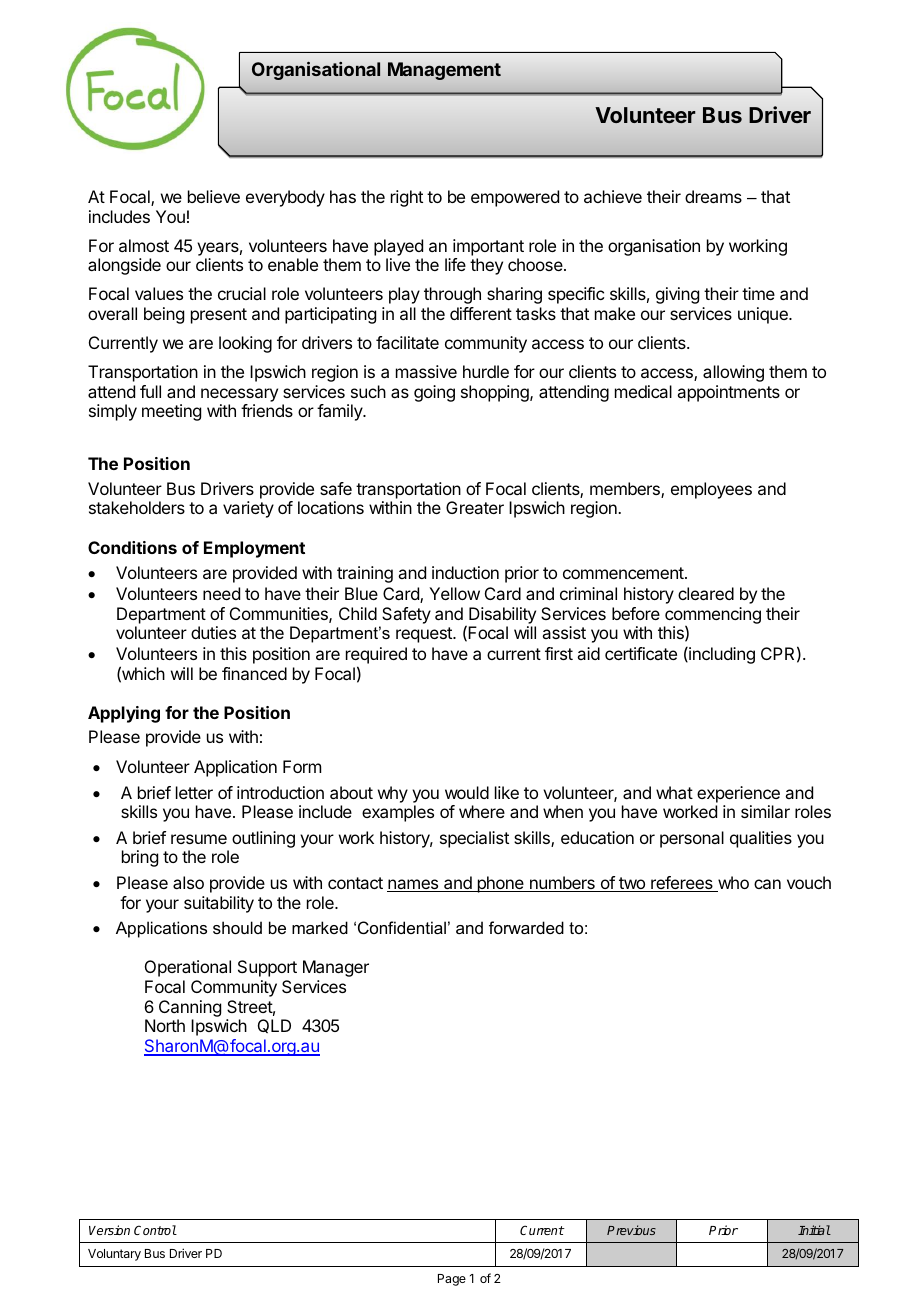 The width and height of the screenshot is (924, 1308). Describe the element at coordinates (721, 655) in the screenshot. I see `including` at that location.
